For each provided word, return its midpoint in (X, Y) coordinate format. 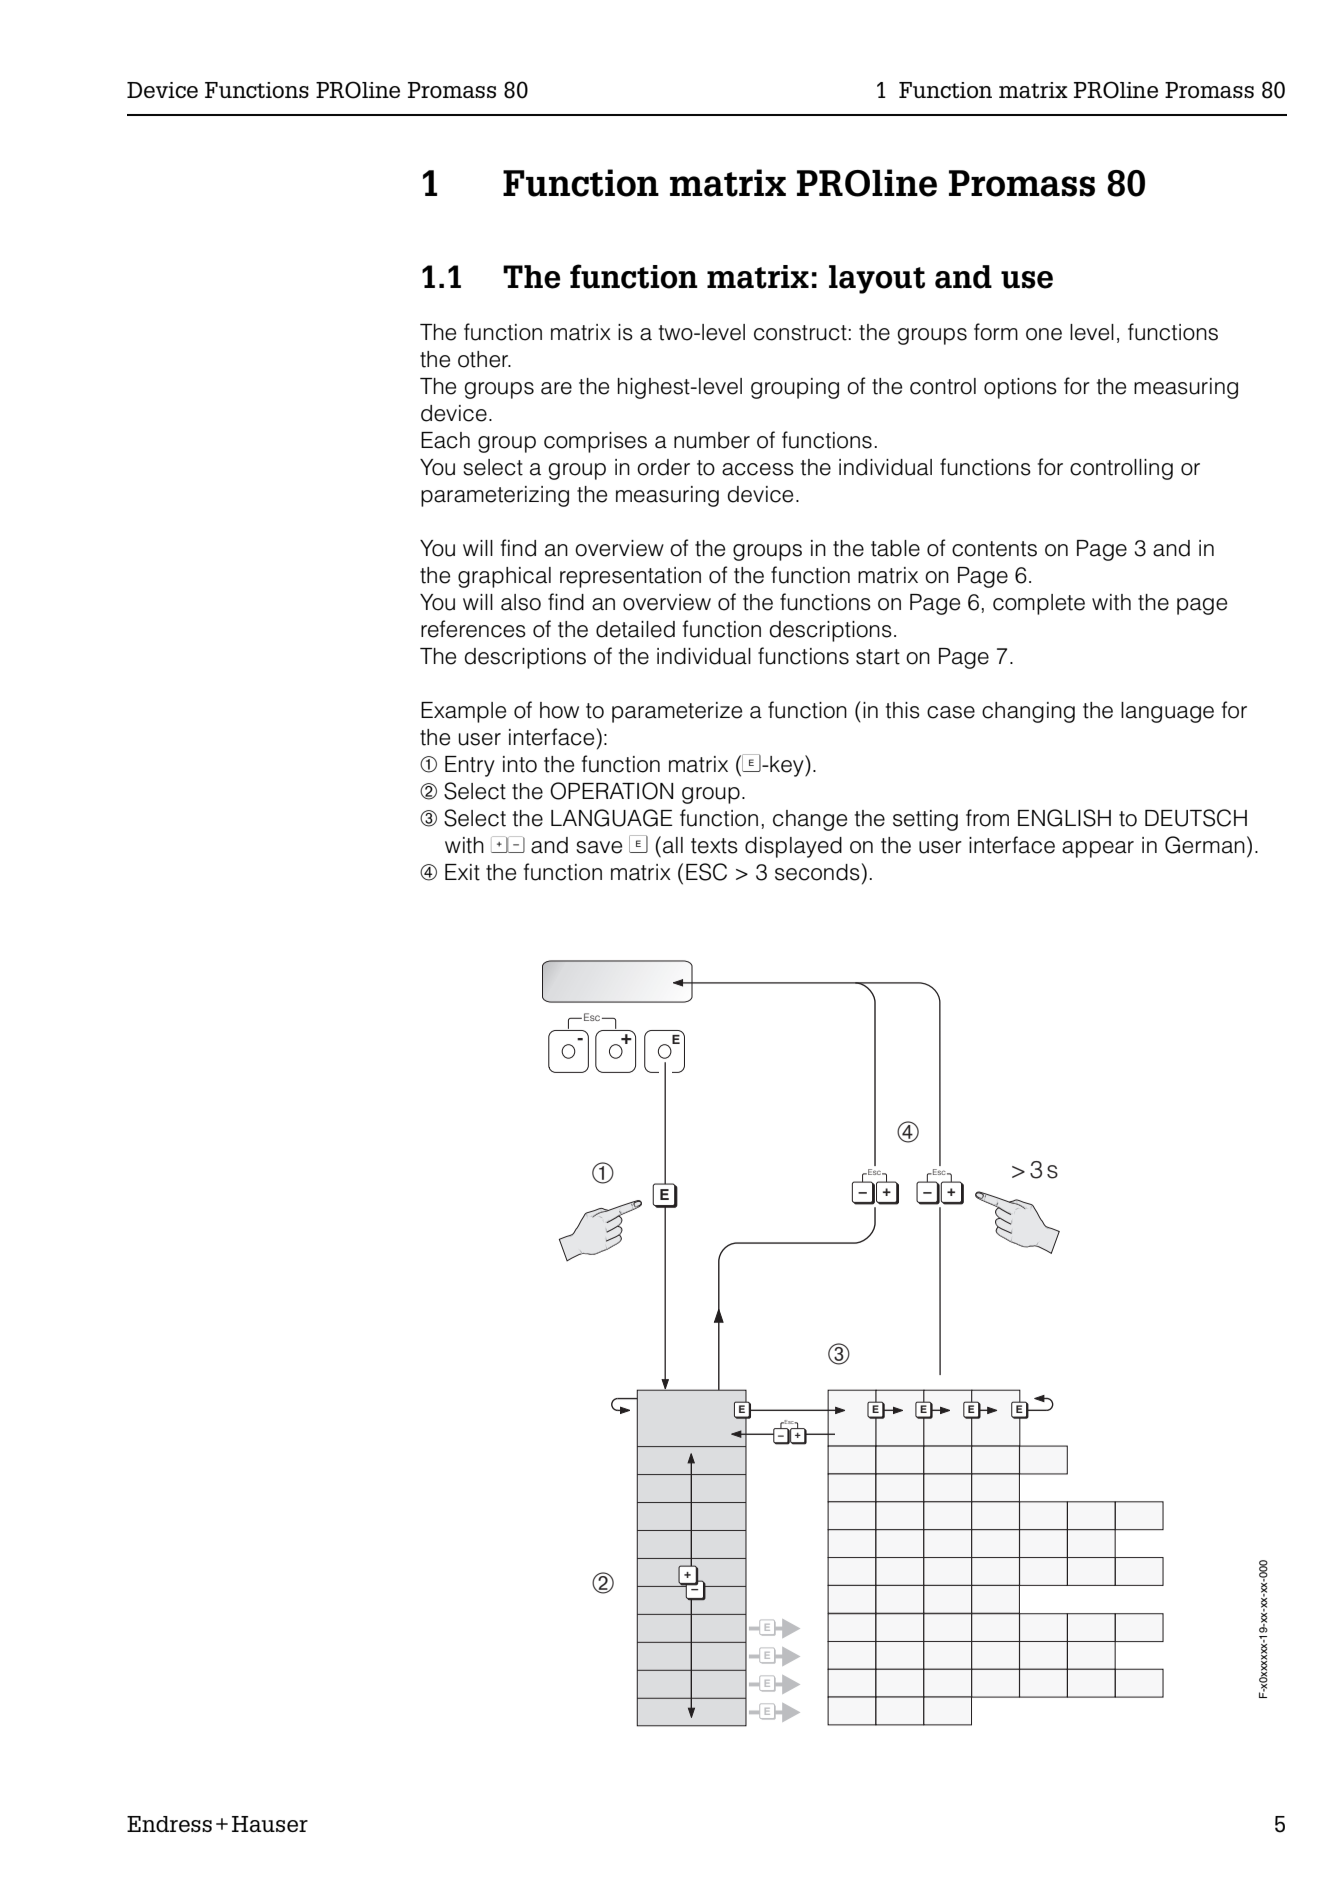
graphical (504, 577)
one (1044, 334)
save (599, 847)
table (895, 548)
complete (1039, 604)
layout (877, 279)
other (484, 359)
